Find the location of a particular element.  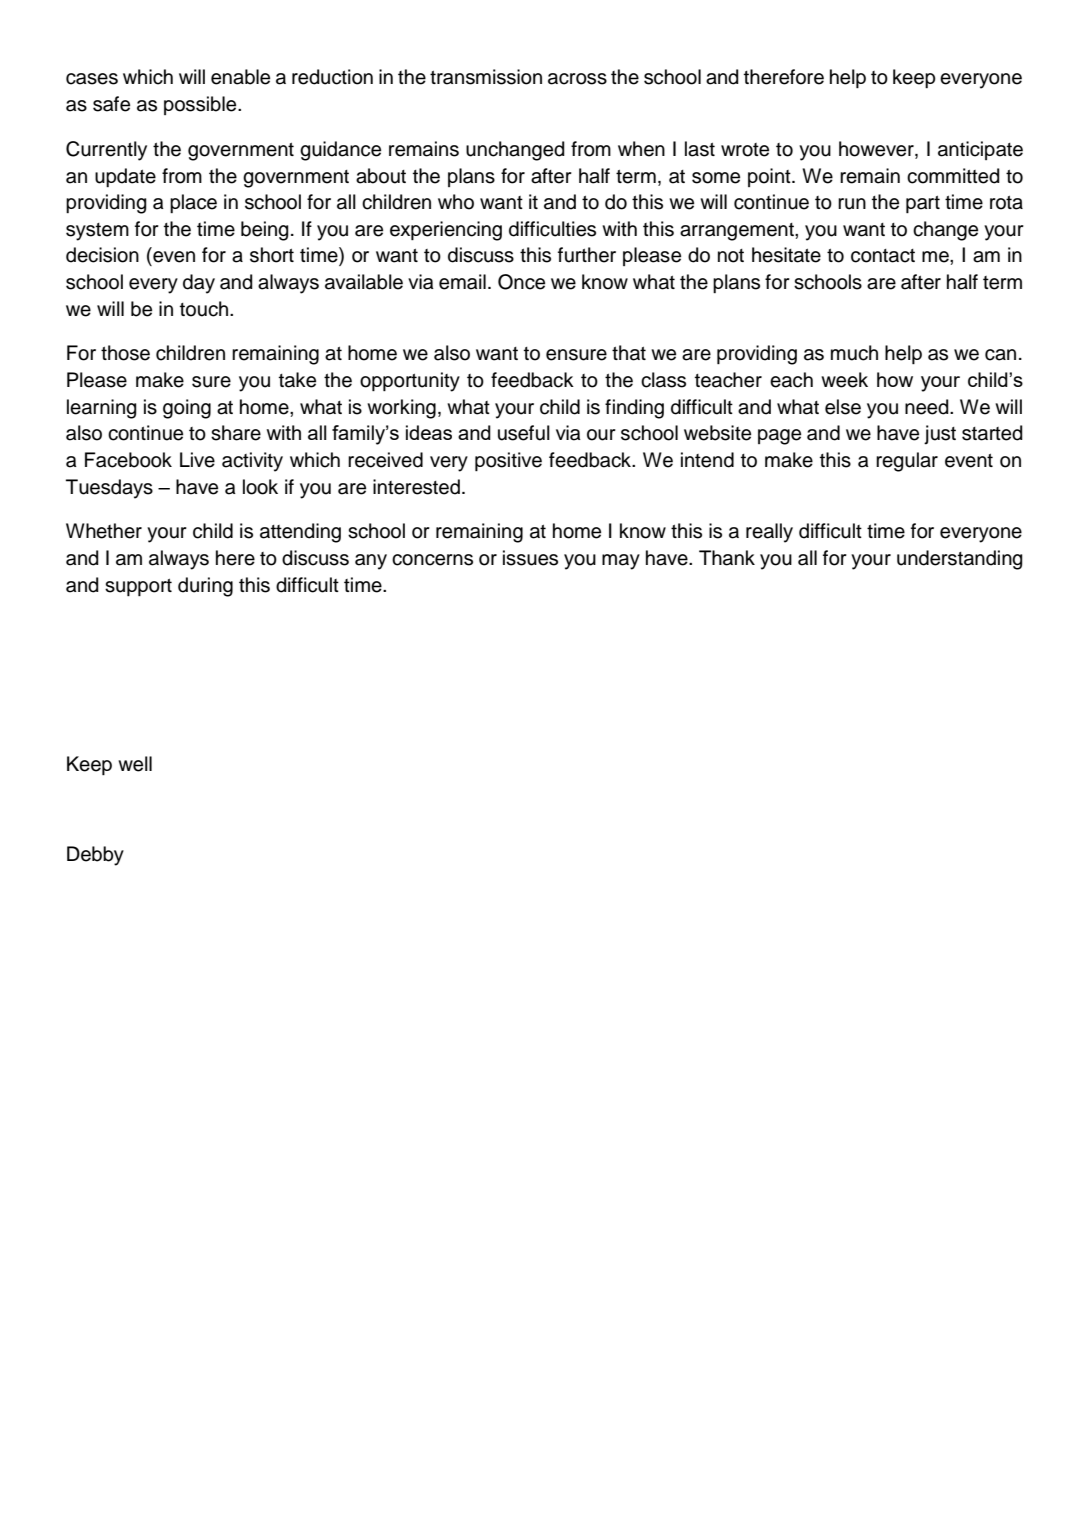

going is located at coordinates (187, 409).
